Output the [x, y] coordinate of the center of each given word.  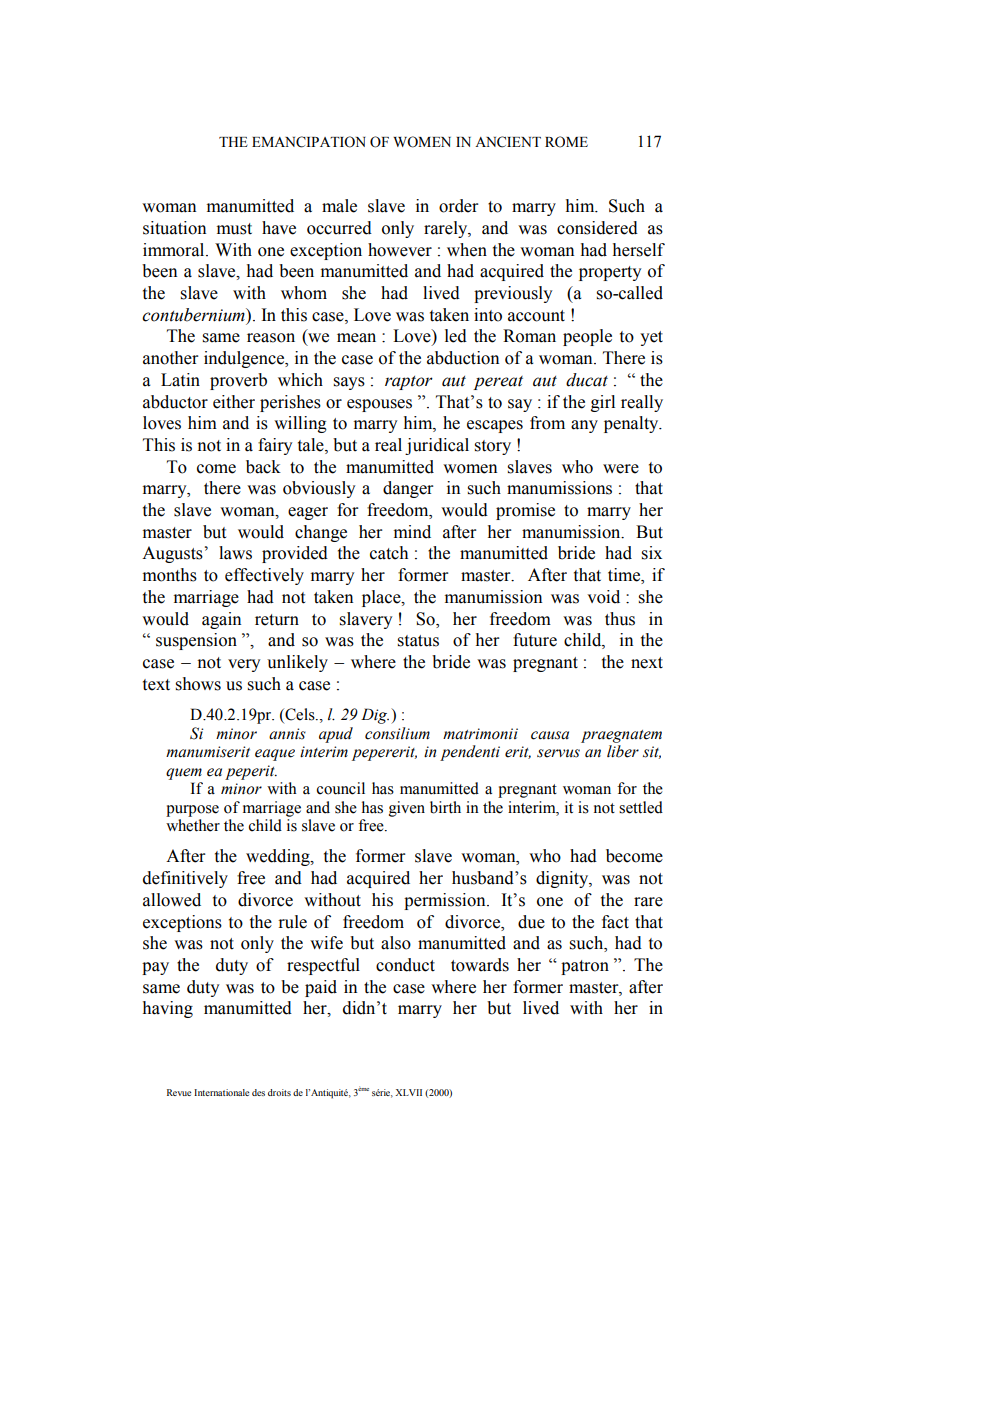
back [263, 467]
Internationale [221, 1092]
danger [408, 489]
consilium [397, 733]
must [234, 229]
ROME [566, 142]
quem [184, 774]
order [459, 206]
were [621, 469]
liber [623, 751]
